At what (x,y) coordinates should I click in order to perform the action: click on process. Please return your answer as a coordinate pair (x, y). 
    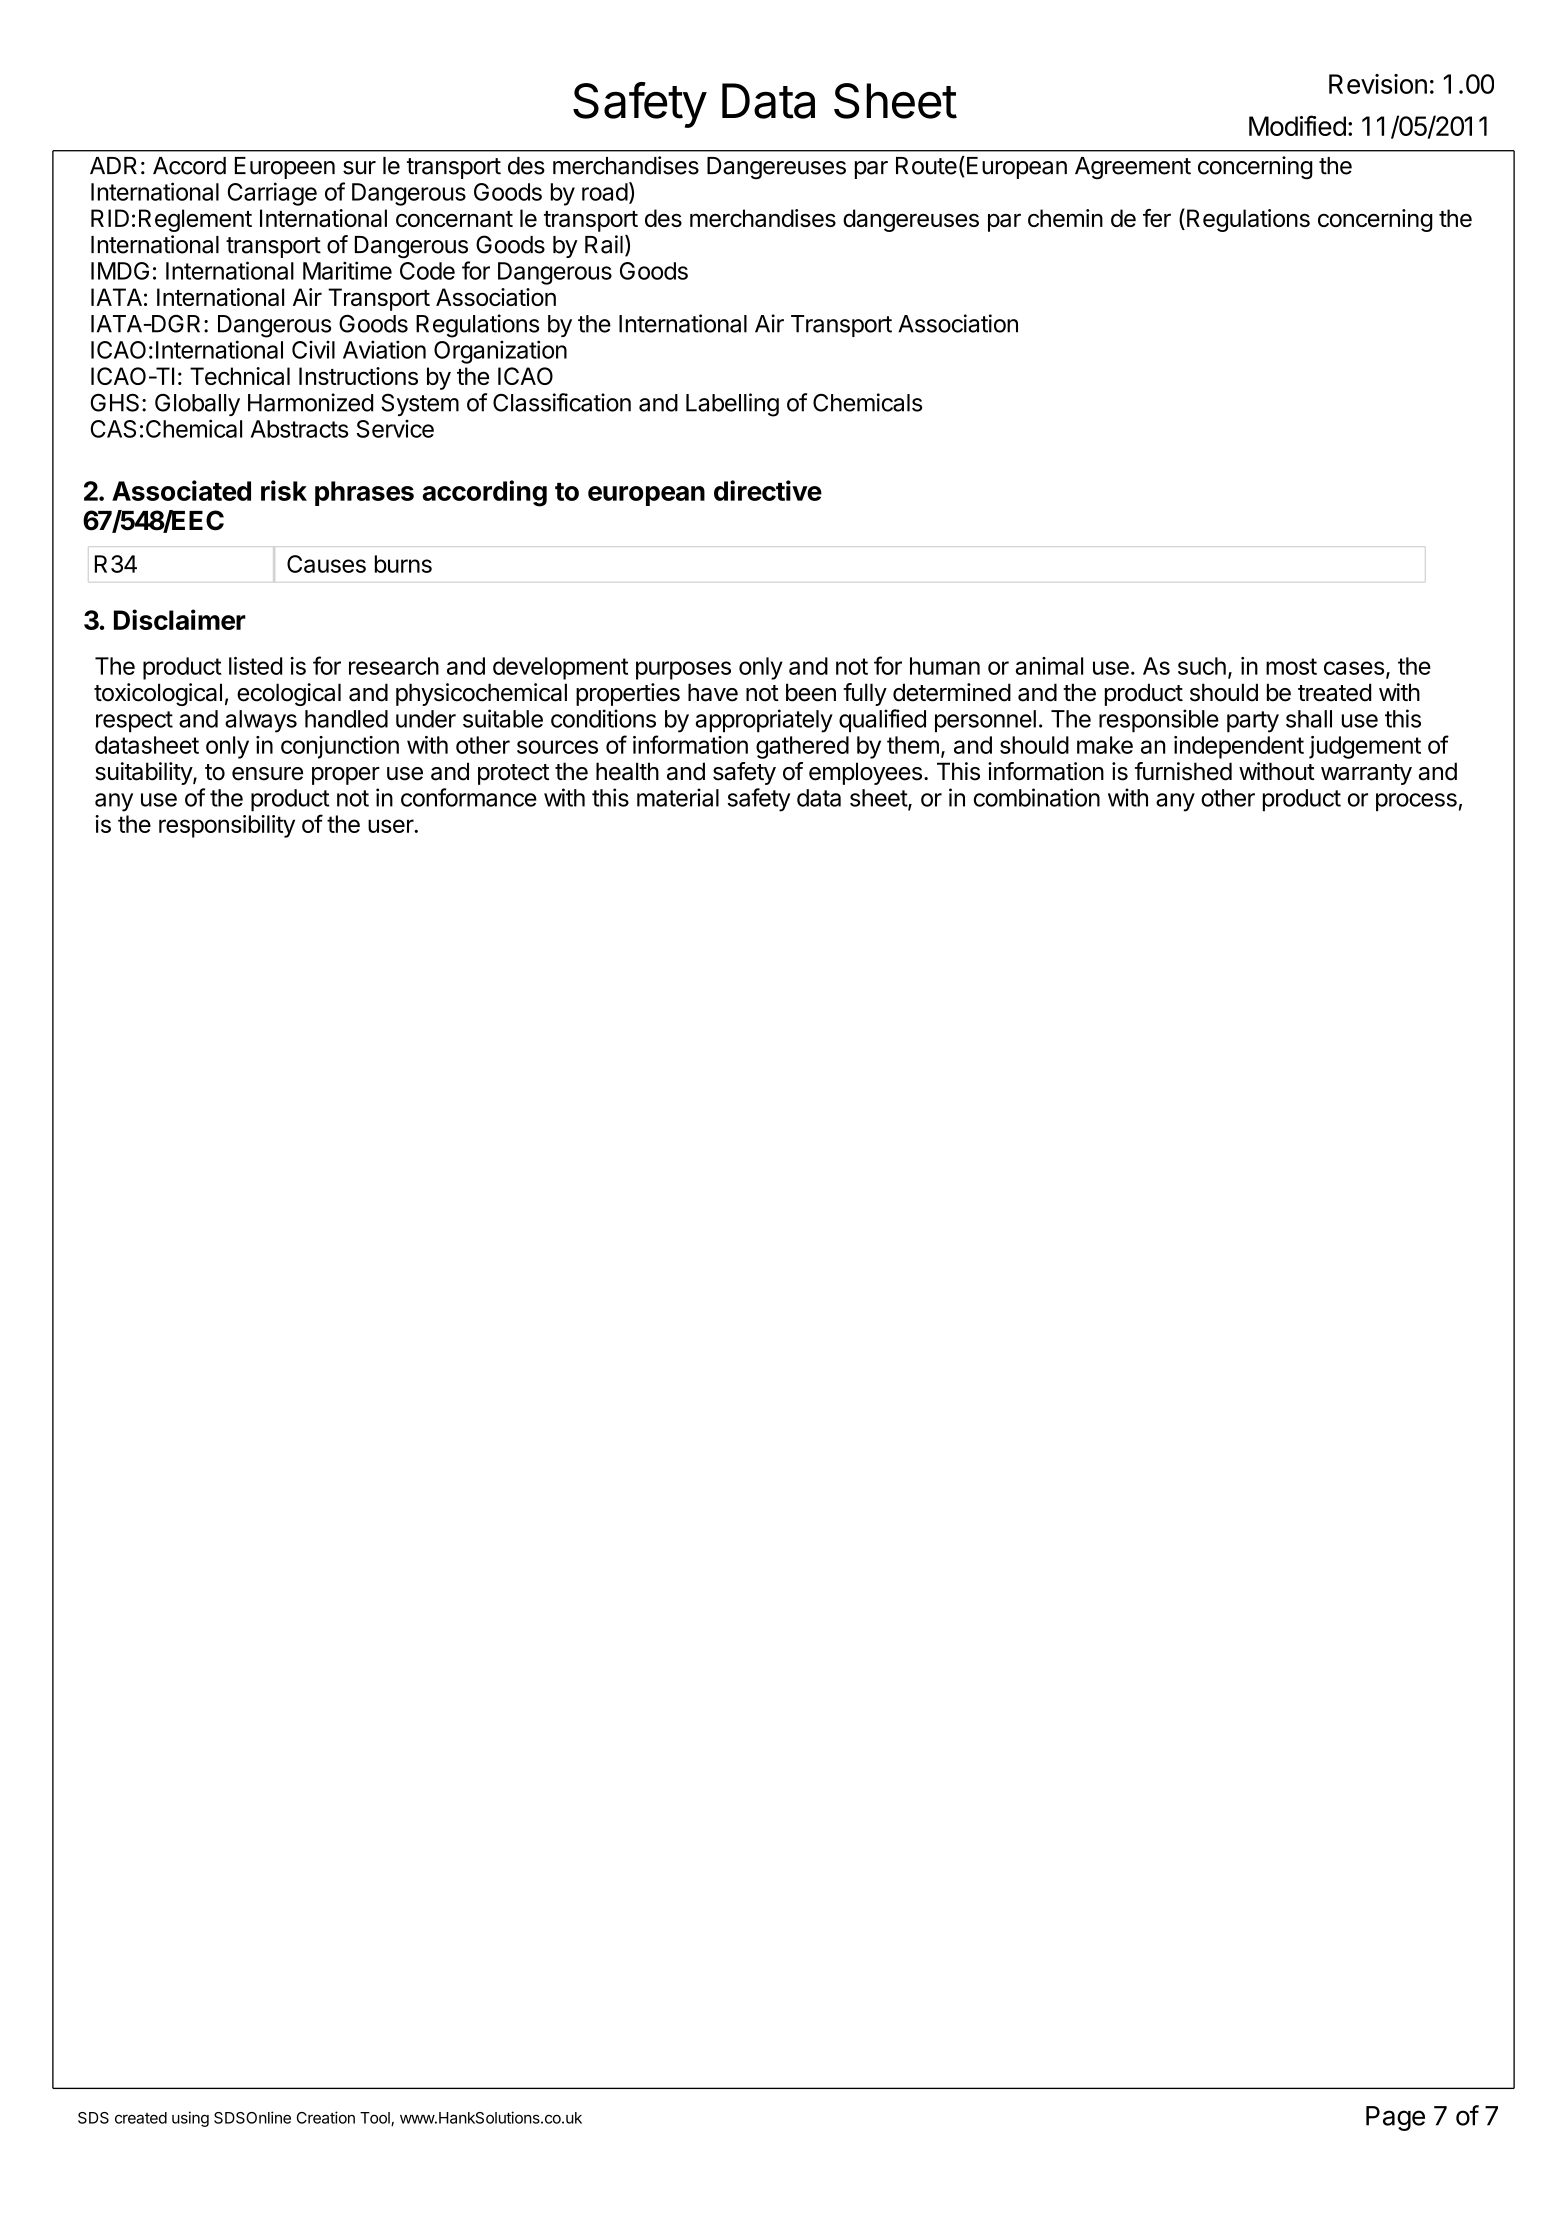
    Looking at the image, I should click on (1416, 802).
